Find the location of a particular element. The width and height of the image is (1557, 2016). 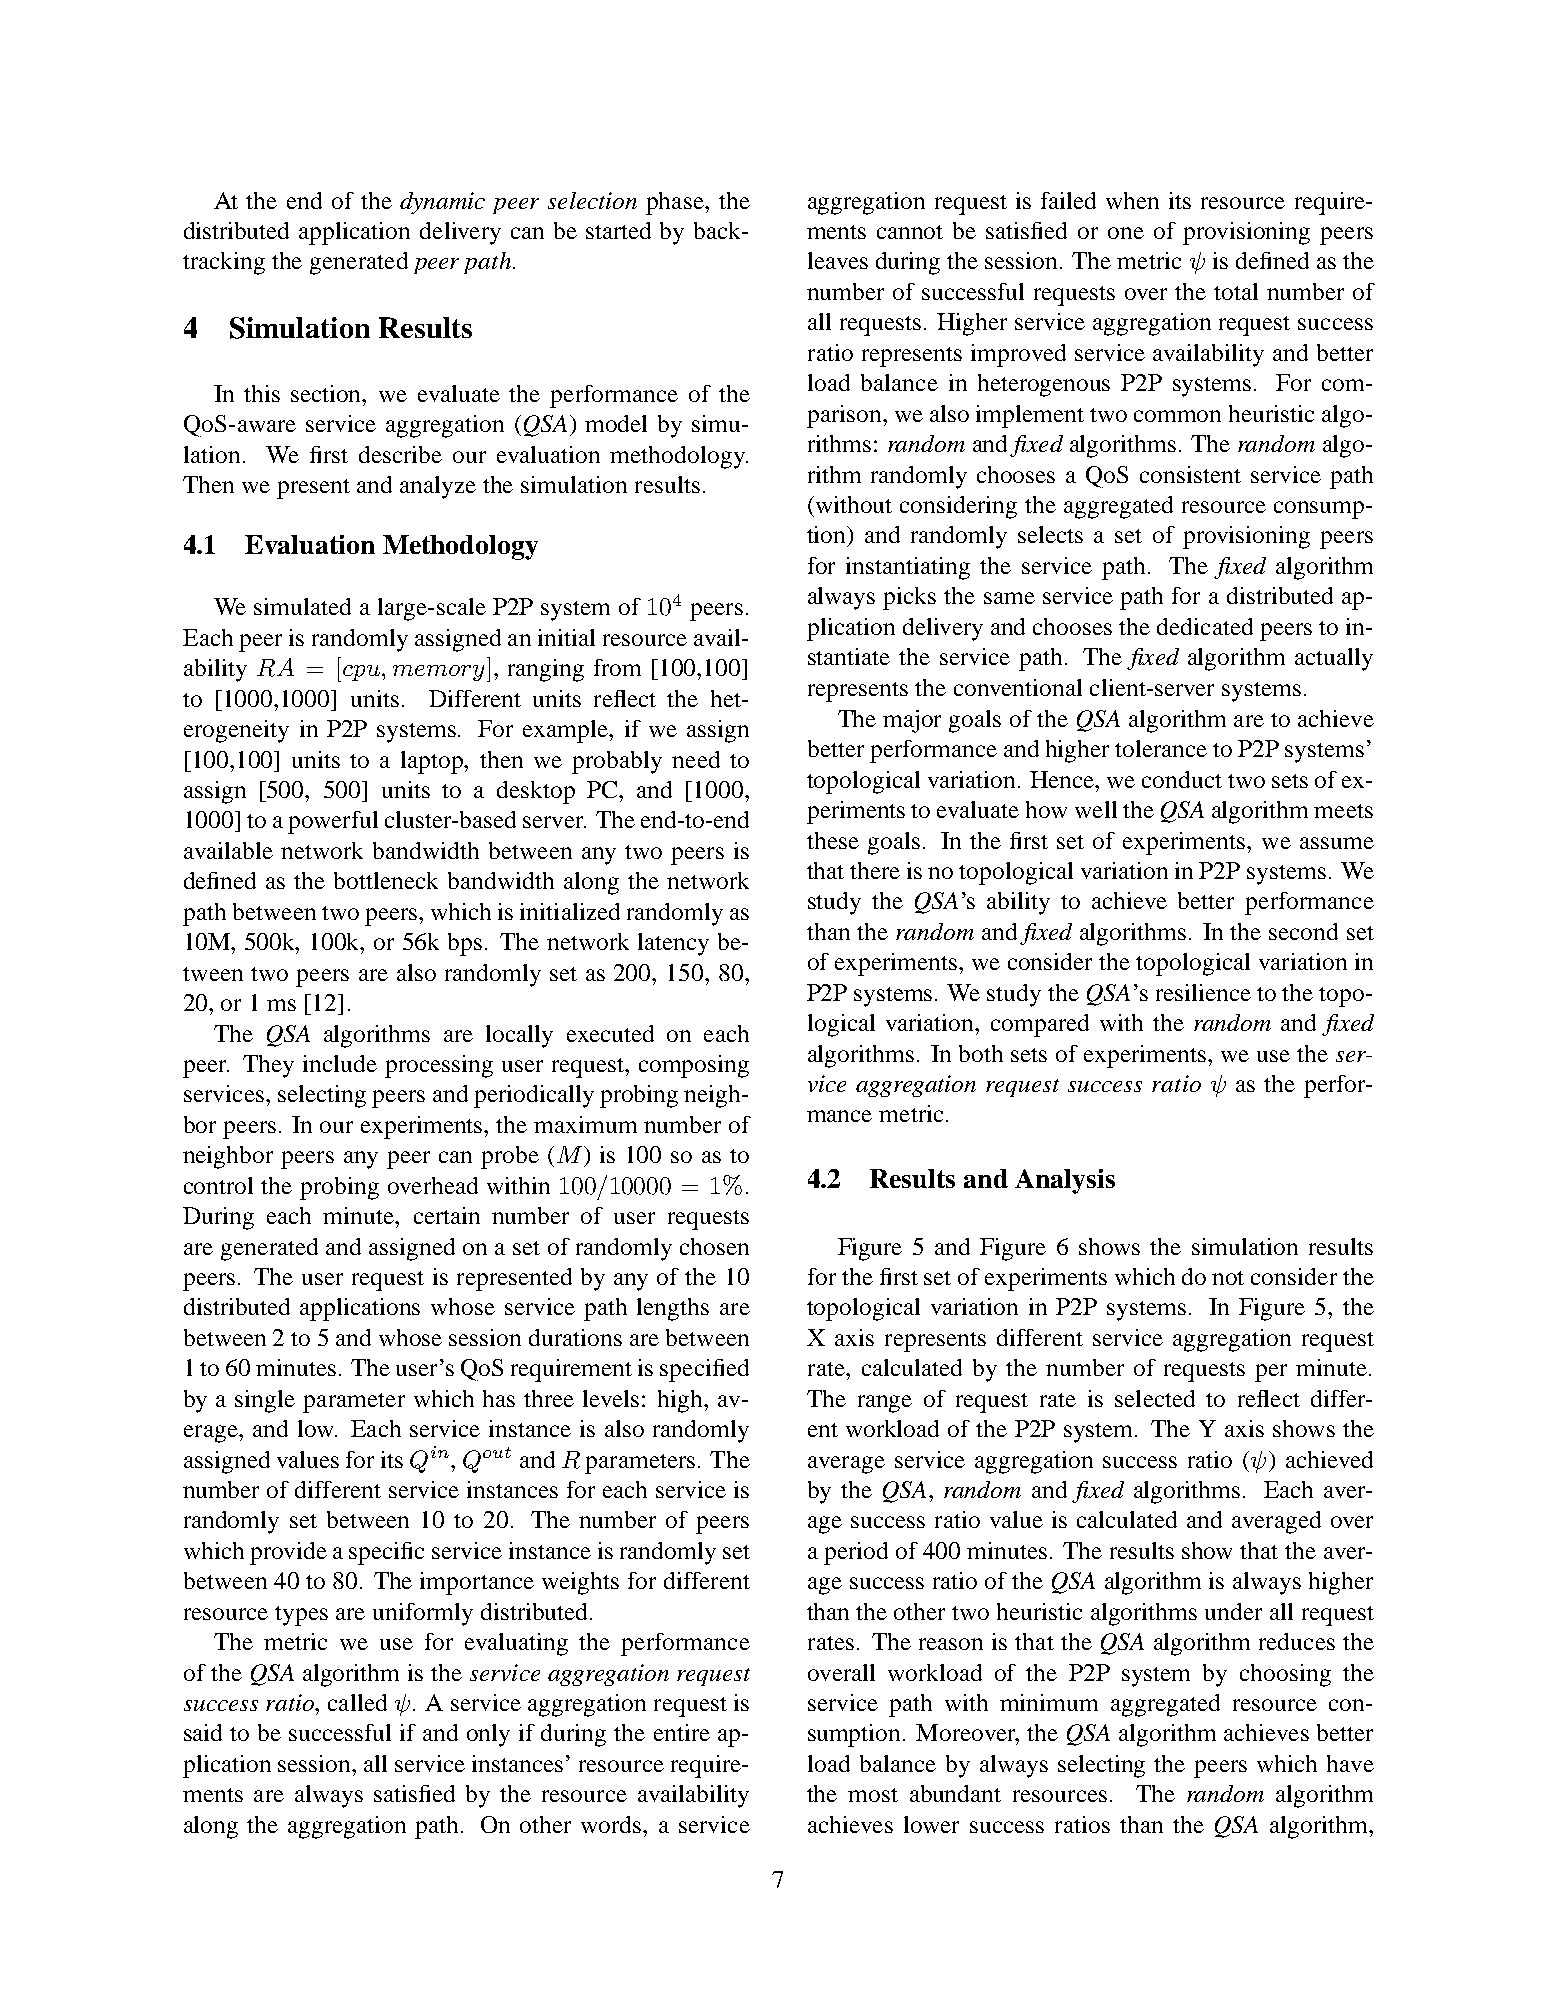

include is located at coordinates (340, 1063).
